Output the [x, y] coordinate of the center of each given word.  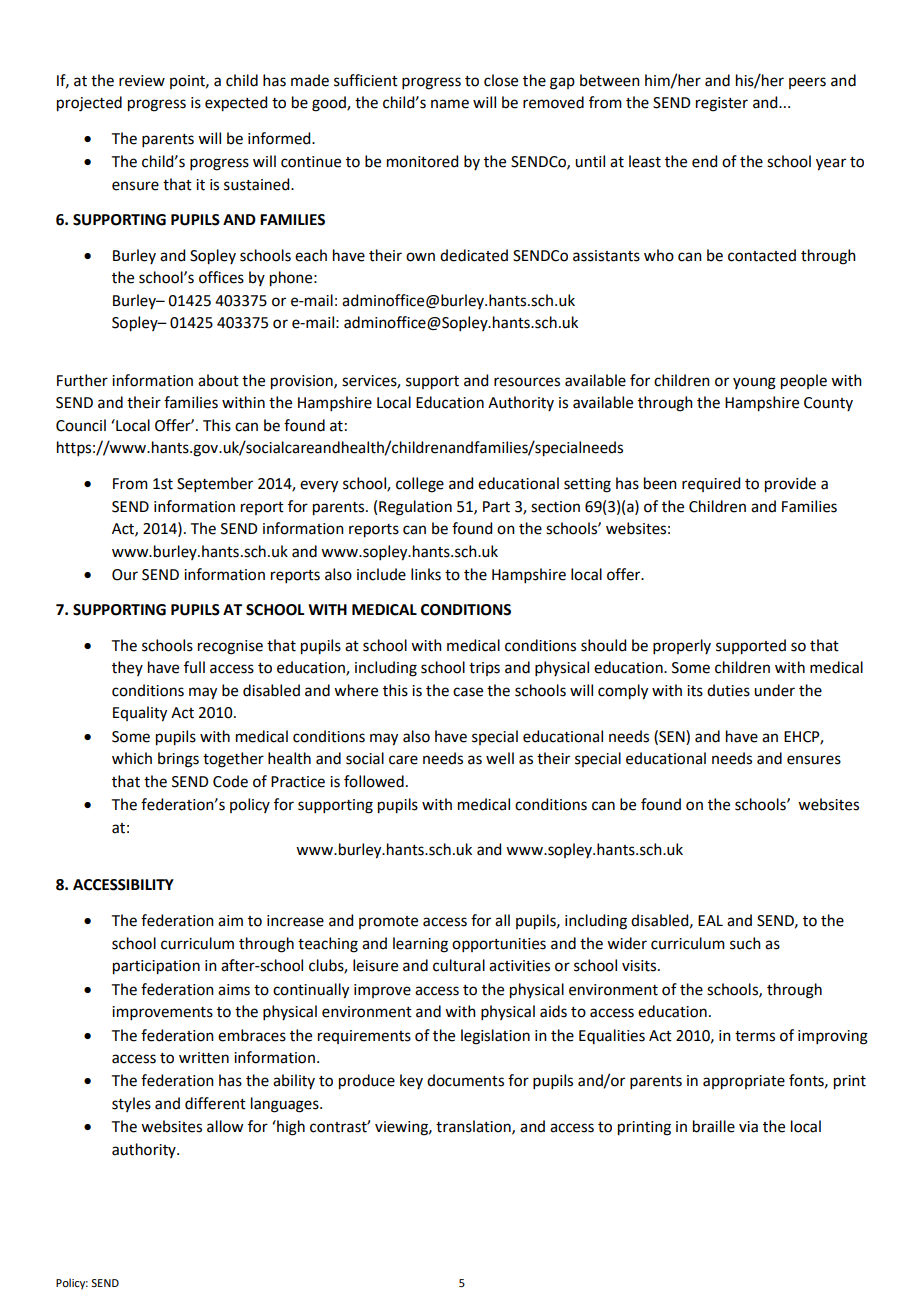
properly [682, 646]
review [142, 81]
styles [131, 1104]
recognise [230, 647]
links [426, 574]
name [450, 104]
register [722, 104]
